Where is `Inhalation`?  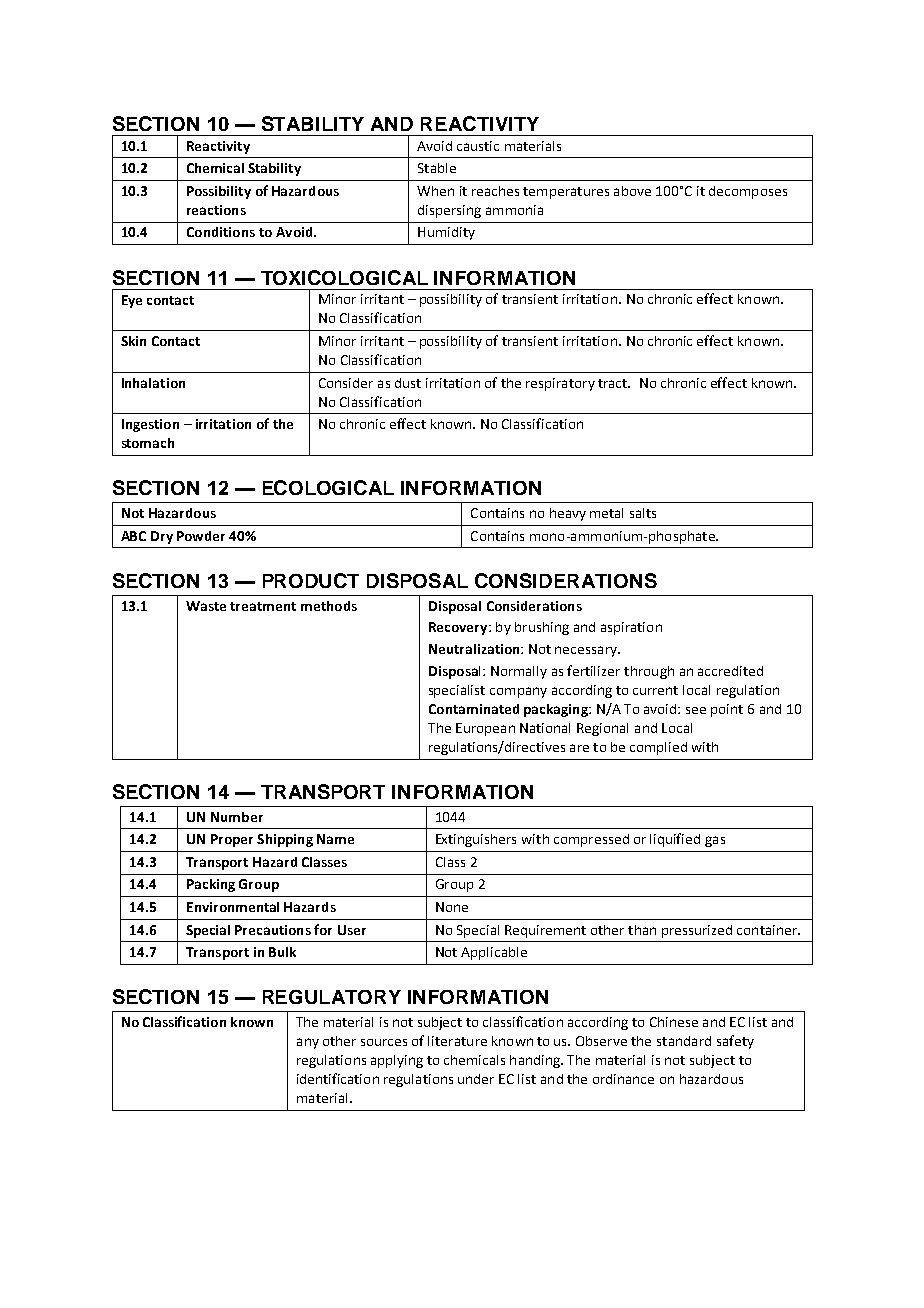 Inhalation is located at coordinates (153, 383).
